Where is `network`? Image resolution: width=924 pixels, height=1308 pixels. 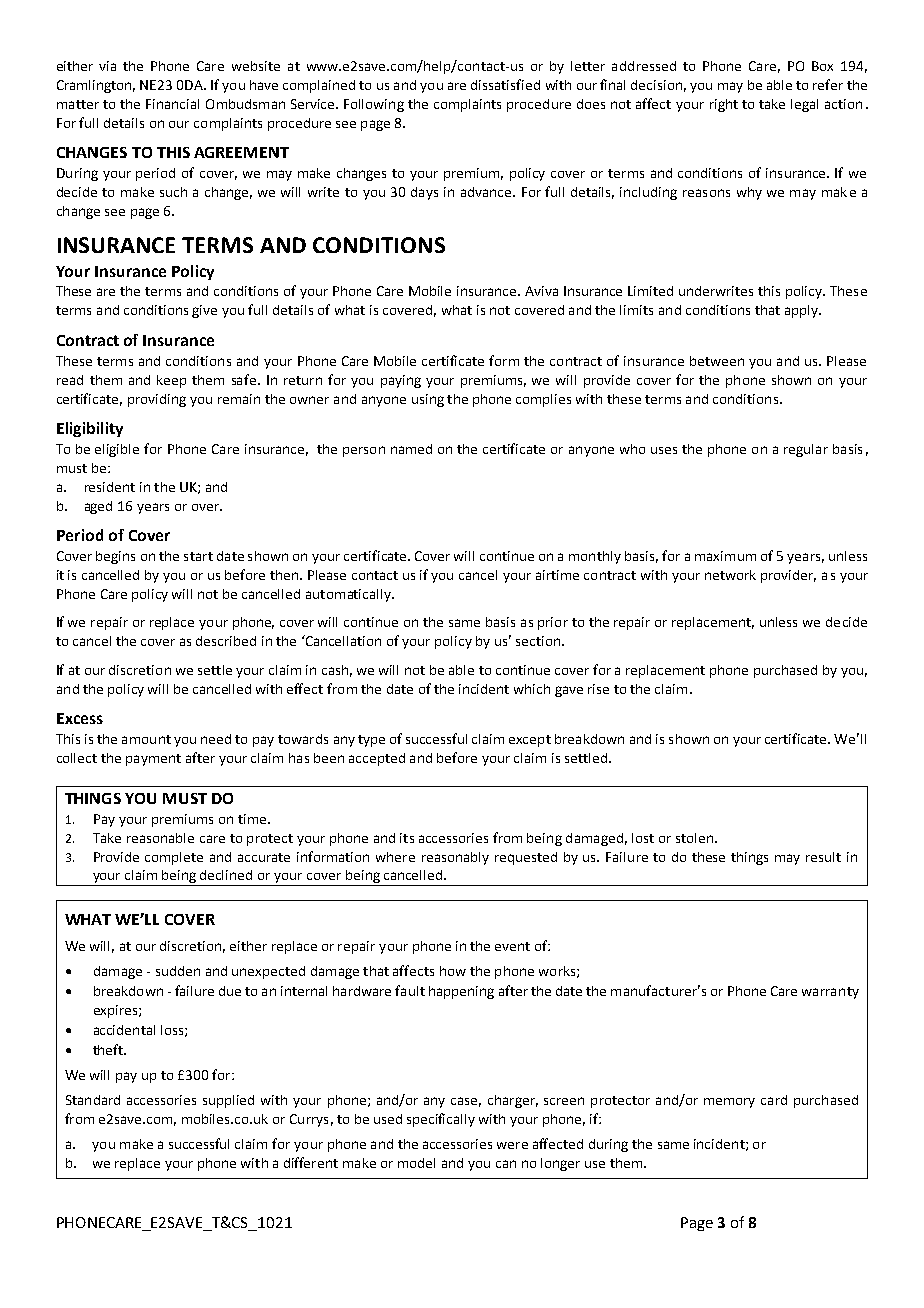
network is located at coordinates (730, 575).
